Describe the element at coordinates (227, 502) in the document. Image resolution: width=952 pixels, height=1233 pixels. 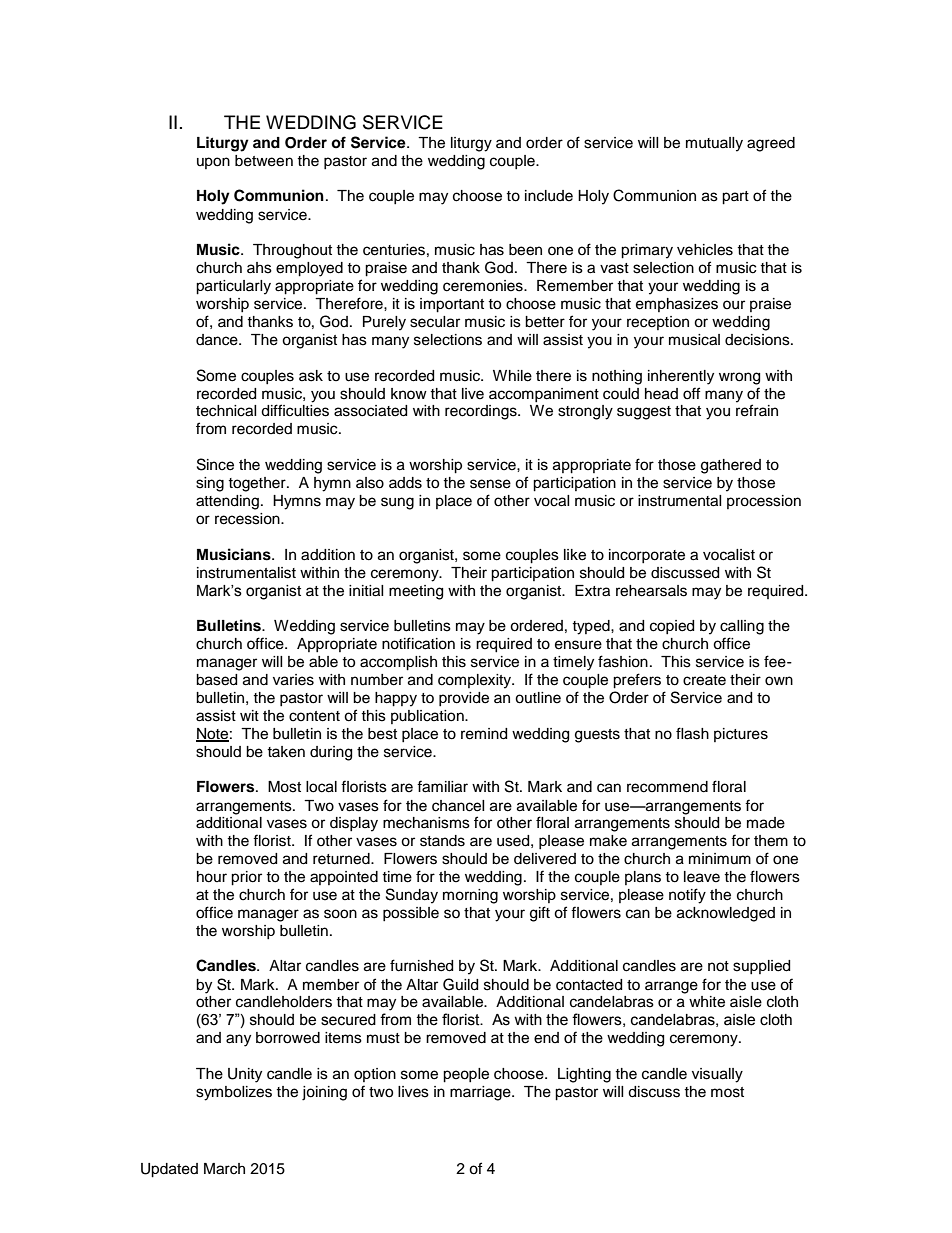
I see `attending` at that location.
